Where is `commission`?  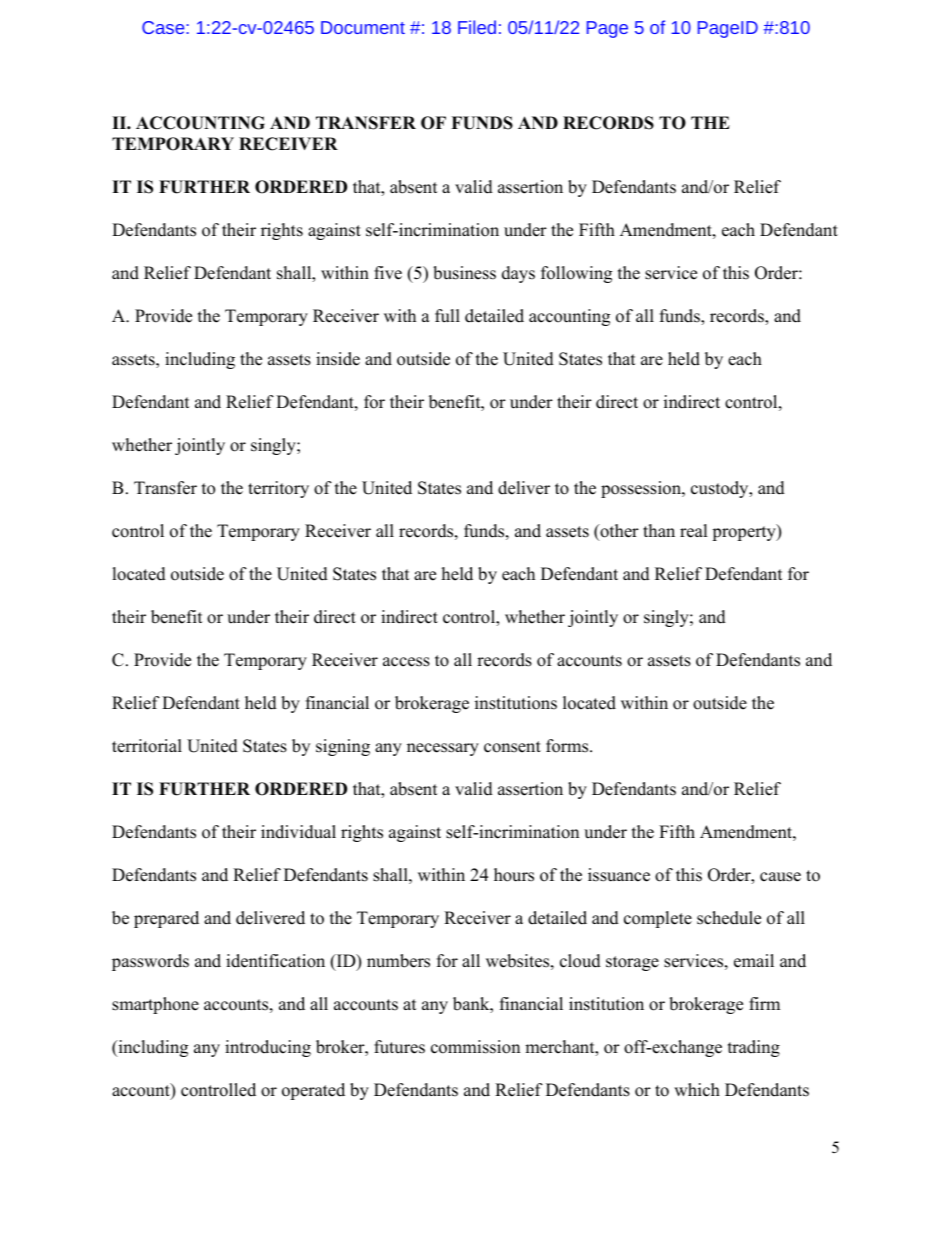 commission is located at coordinates (475, 1047).
